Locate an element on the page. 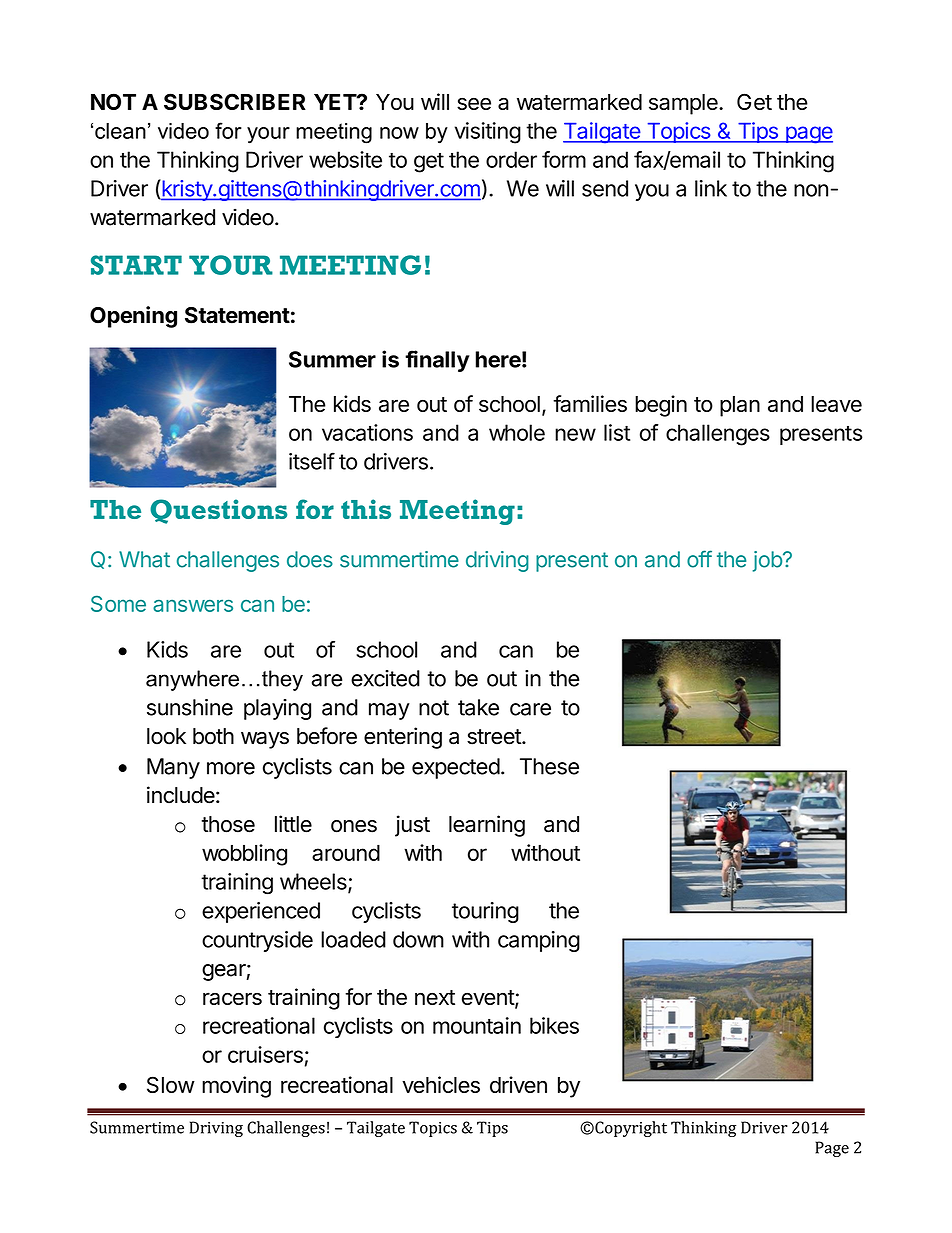 This image has height=1233, width=952. excited is located at coordinates (385, 678).
